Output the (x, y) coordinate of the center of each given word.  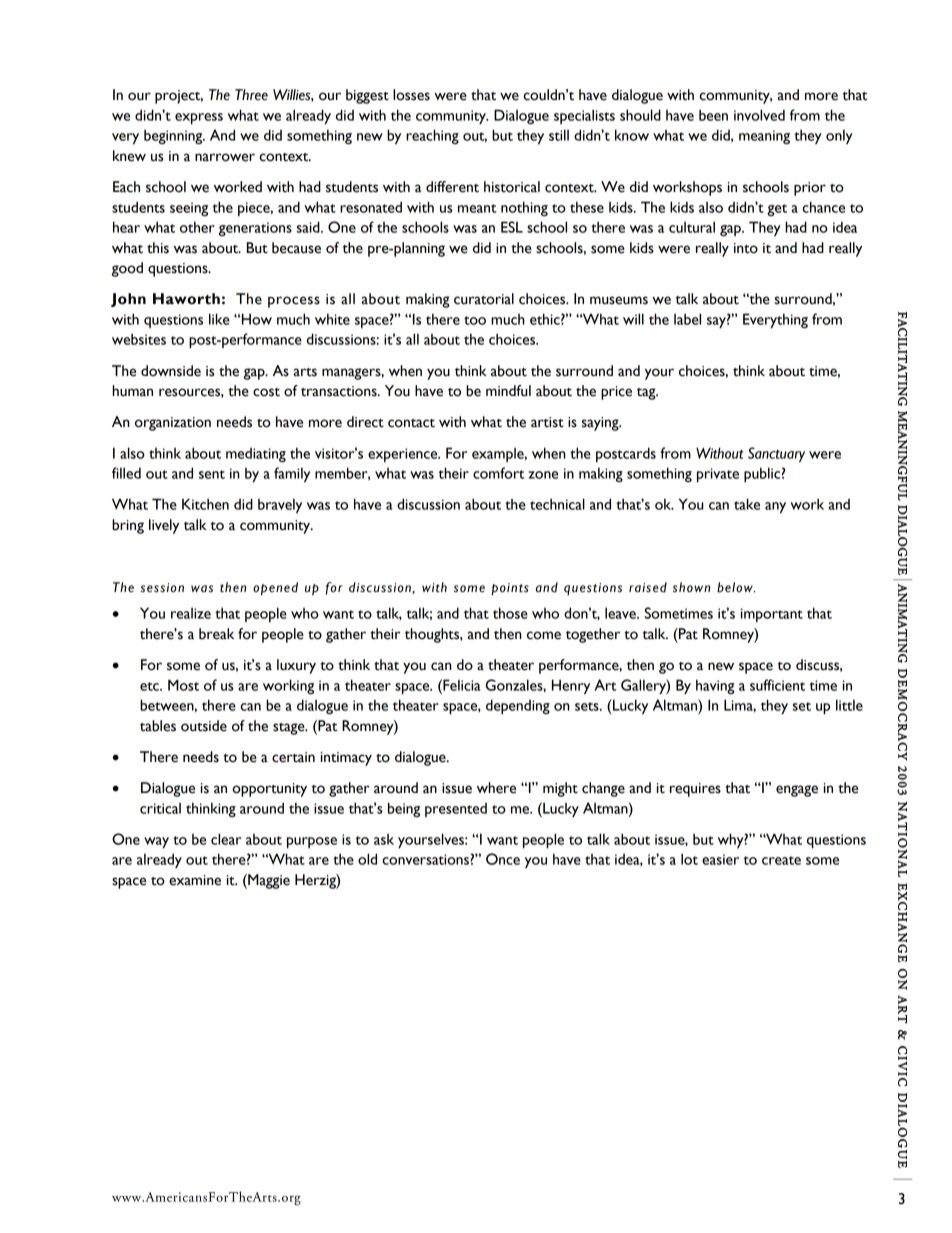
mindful (508, 391)
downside (171, 371)
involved (759, 115)
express (199, 118)
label (687, 319)
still (559, 135)
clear (226, 839)
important (772, 615)
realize (191, 613)
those (510, 613)
